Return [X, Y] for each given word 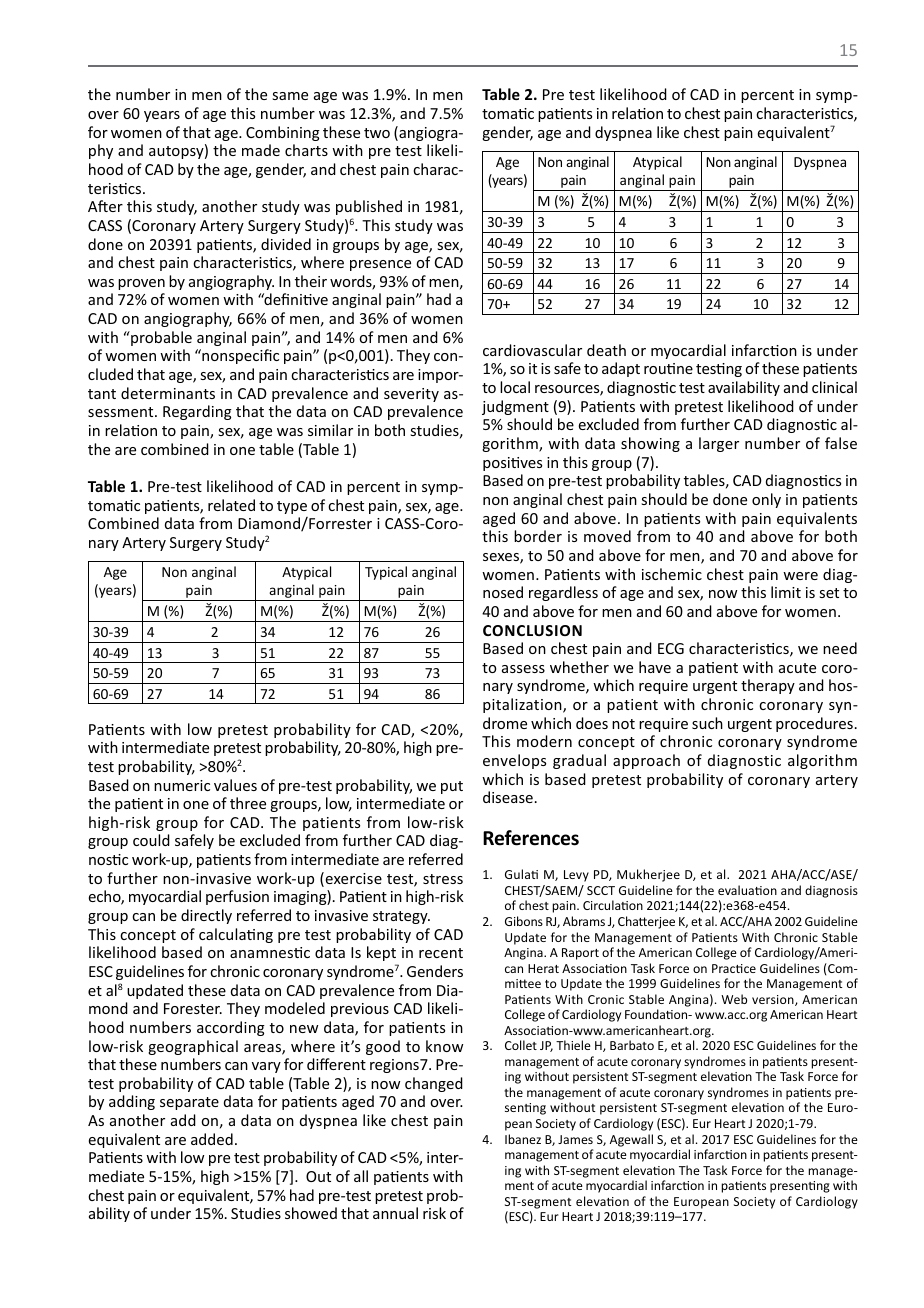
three [248, 803]
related [231, 505]
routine [668, 368]
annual [395, 1213]
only [766, 500]
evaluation [747, 890]
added [212, 1139]
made [261, 150]
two [377, 133]
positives [512, 464]
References [531, 838]
